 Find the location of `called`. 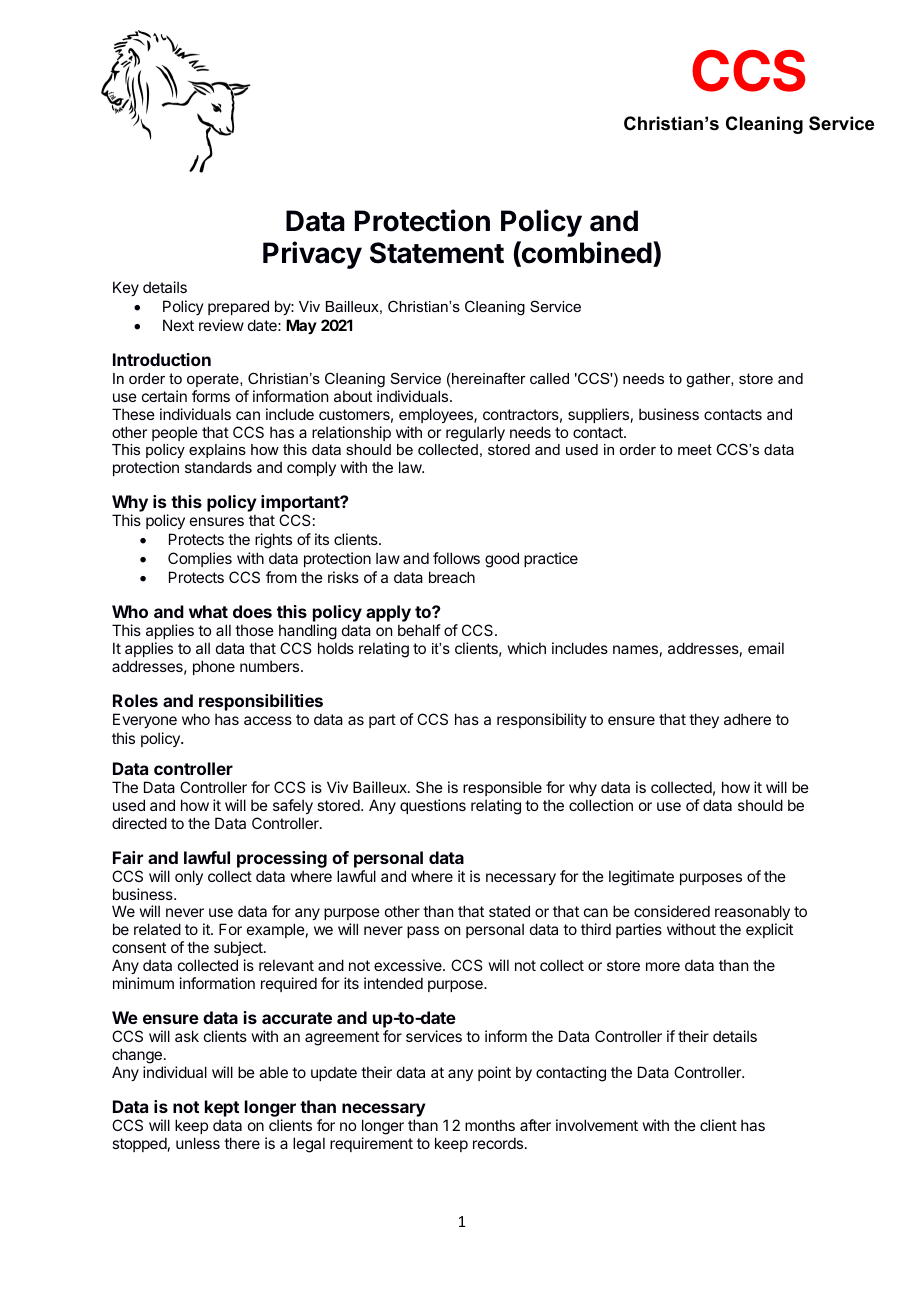

called is located at coordinates (549, 378).
